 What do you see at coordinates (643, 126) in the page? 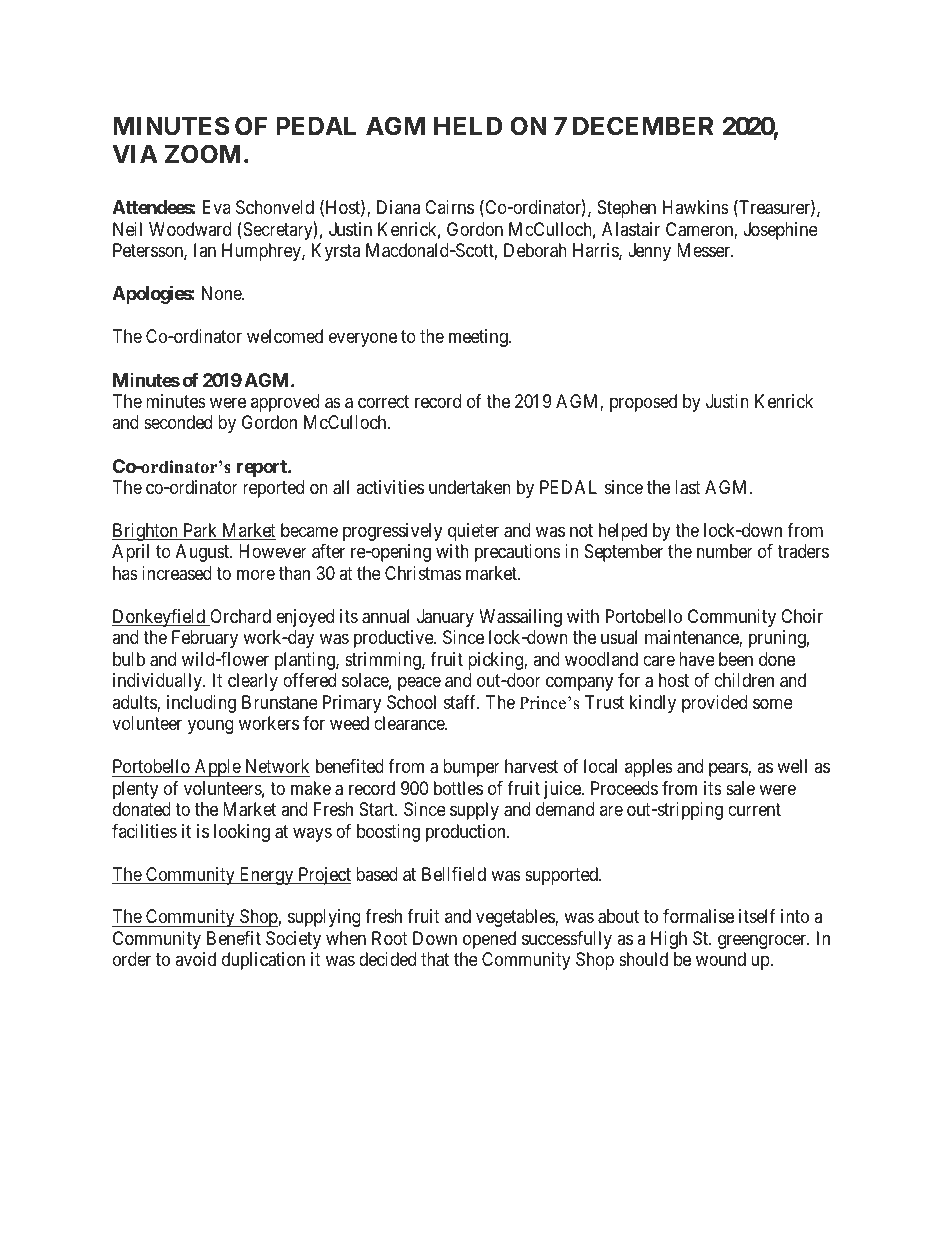
I see `DECEMBER` at bounding box center [643, 126].
